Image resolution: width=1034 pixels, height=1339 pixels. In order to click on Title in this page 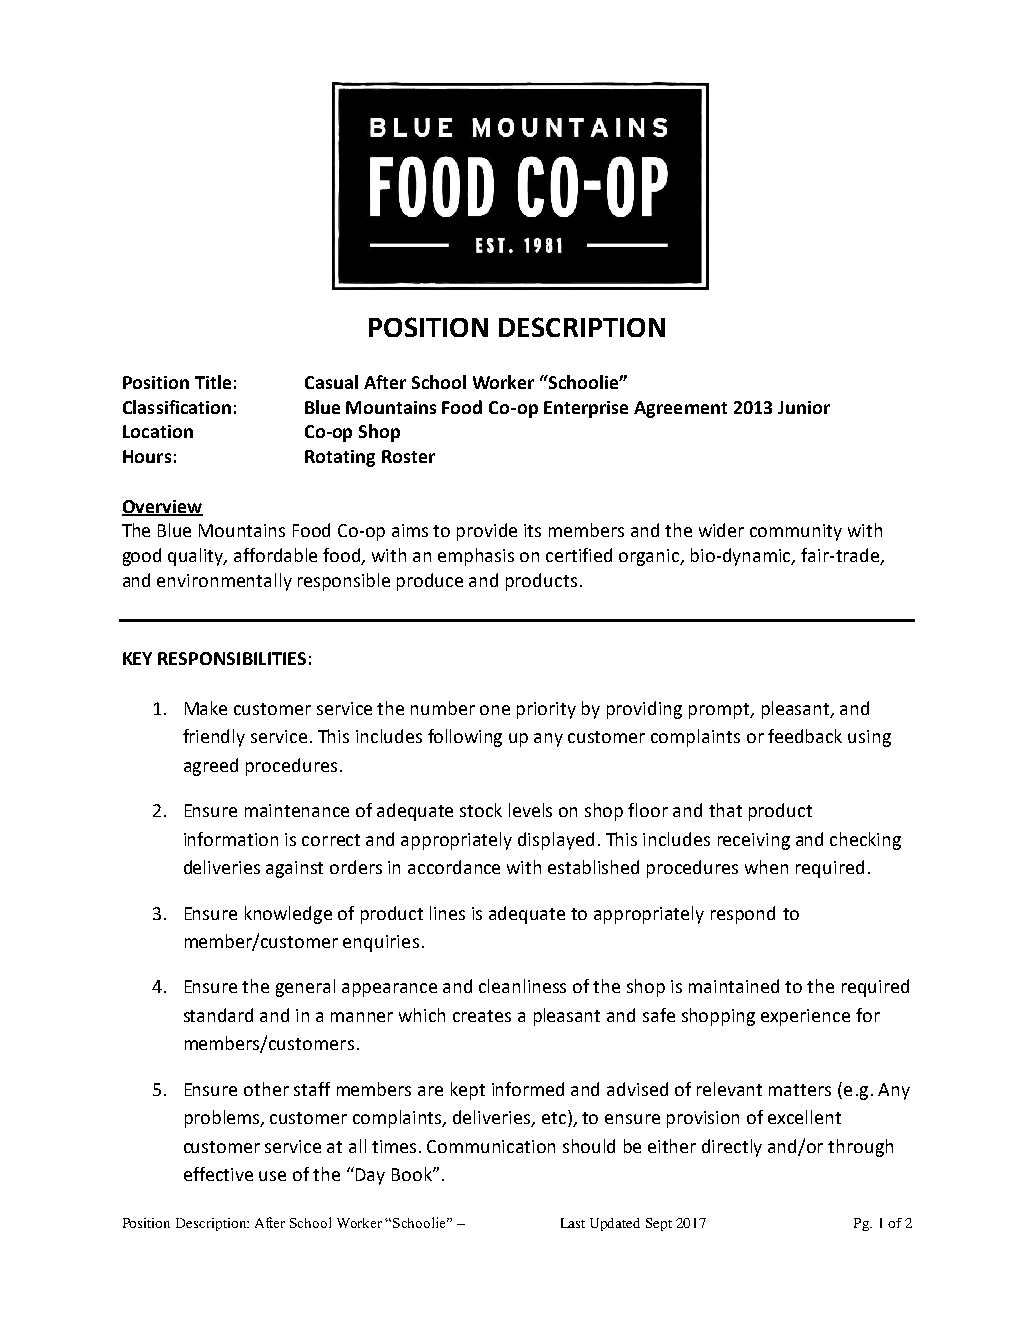, I will do `click(213, 382)`.
